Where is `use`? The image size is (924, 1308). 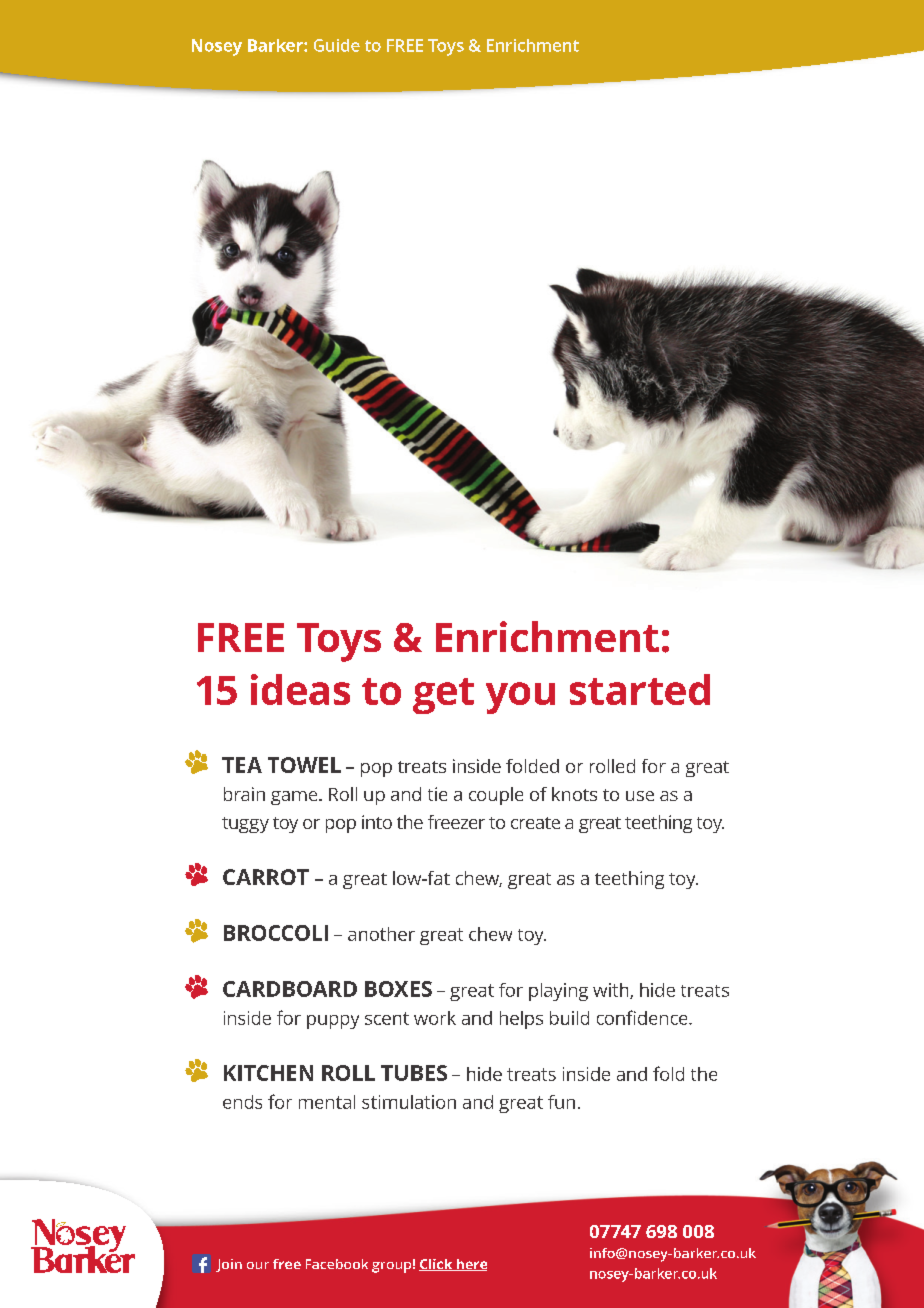
use is located at coordinates (640, 796).
